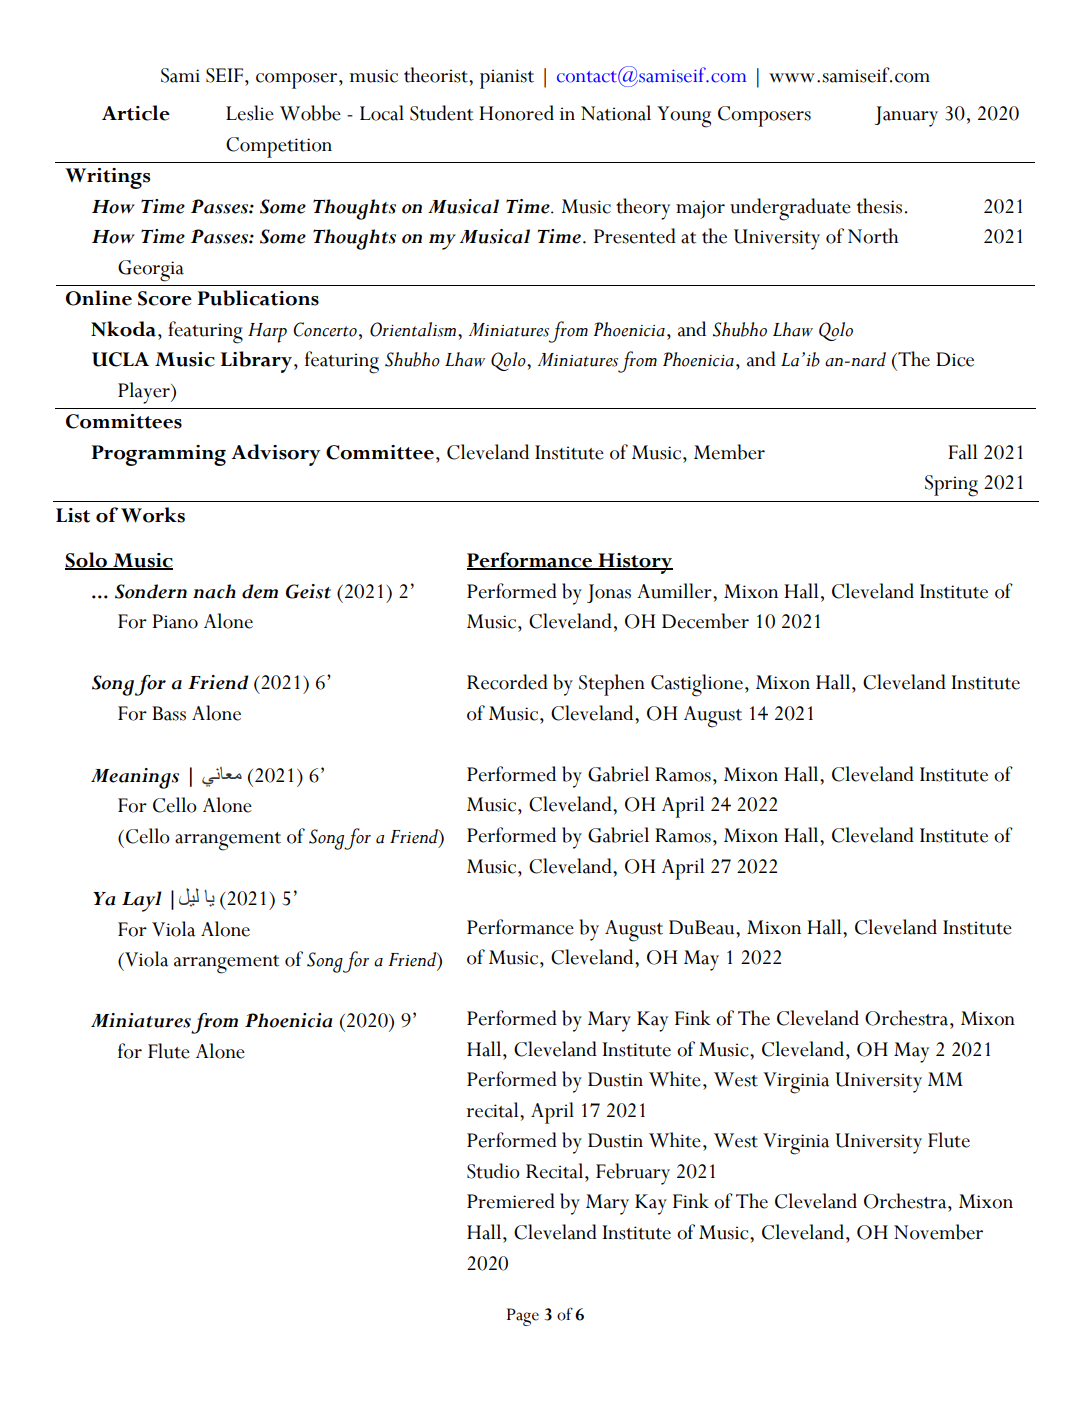 Image resolution: width=1091 pixels, height=1412 pixels. What do you see at coordinates (906, 116) in the screenshot?
I see `January` at bounding box center [906, 116].
